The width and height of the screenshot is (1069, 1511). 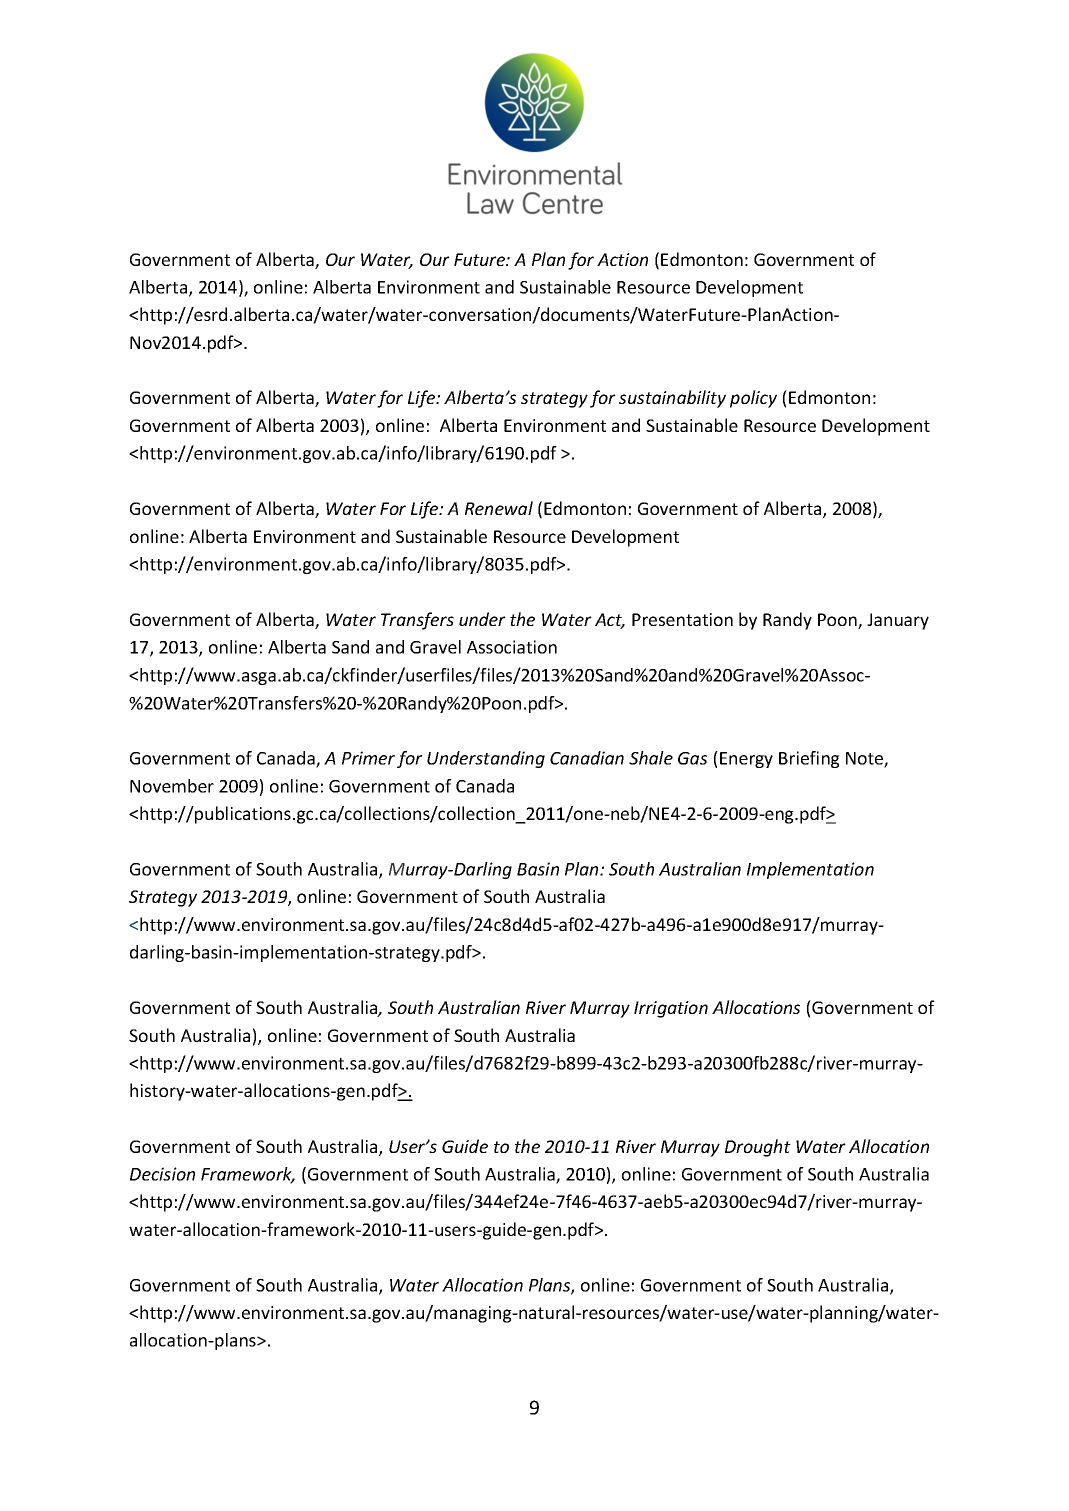 What do you see at coordinates (682, 619) in the screenshot?
I see `Presentation` at bounding box center [682, 619].
